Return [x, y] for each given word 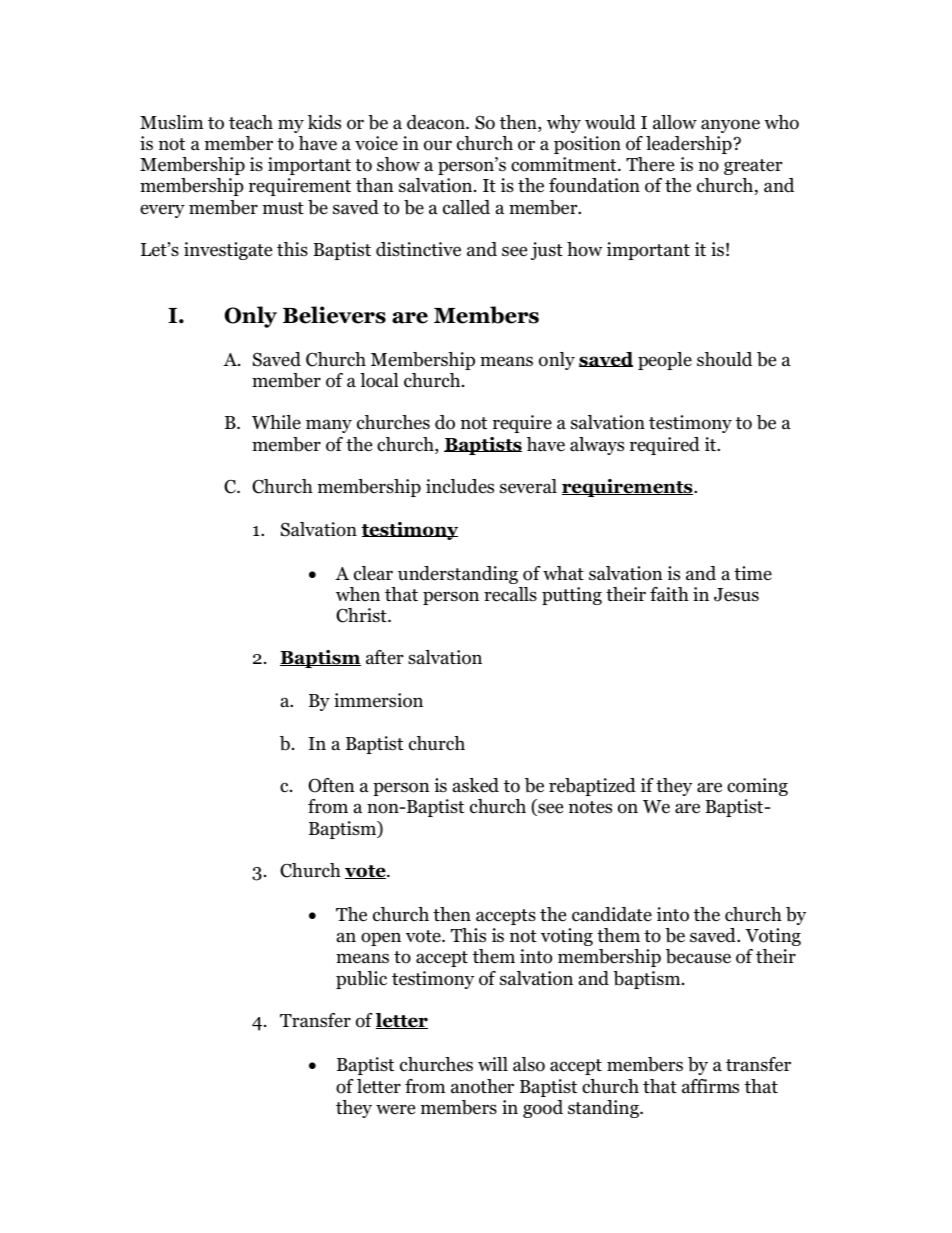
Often [331, 785]
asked [476, 785]
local [379, 380]
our [438, 145]
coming [757, 787]
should [724, 359]
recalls [510, 594]
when [358, 594]
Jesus [736, 595]
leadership [689, 145]
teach [251, 122]
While [276, 422]
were [395, 1109]
